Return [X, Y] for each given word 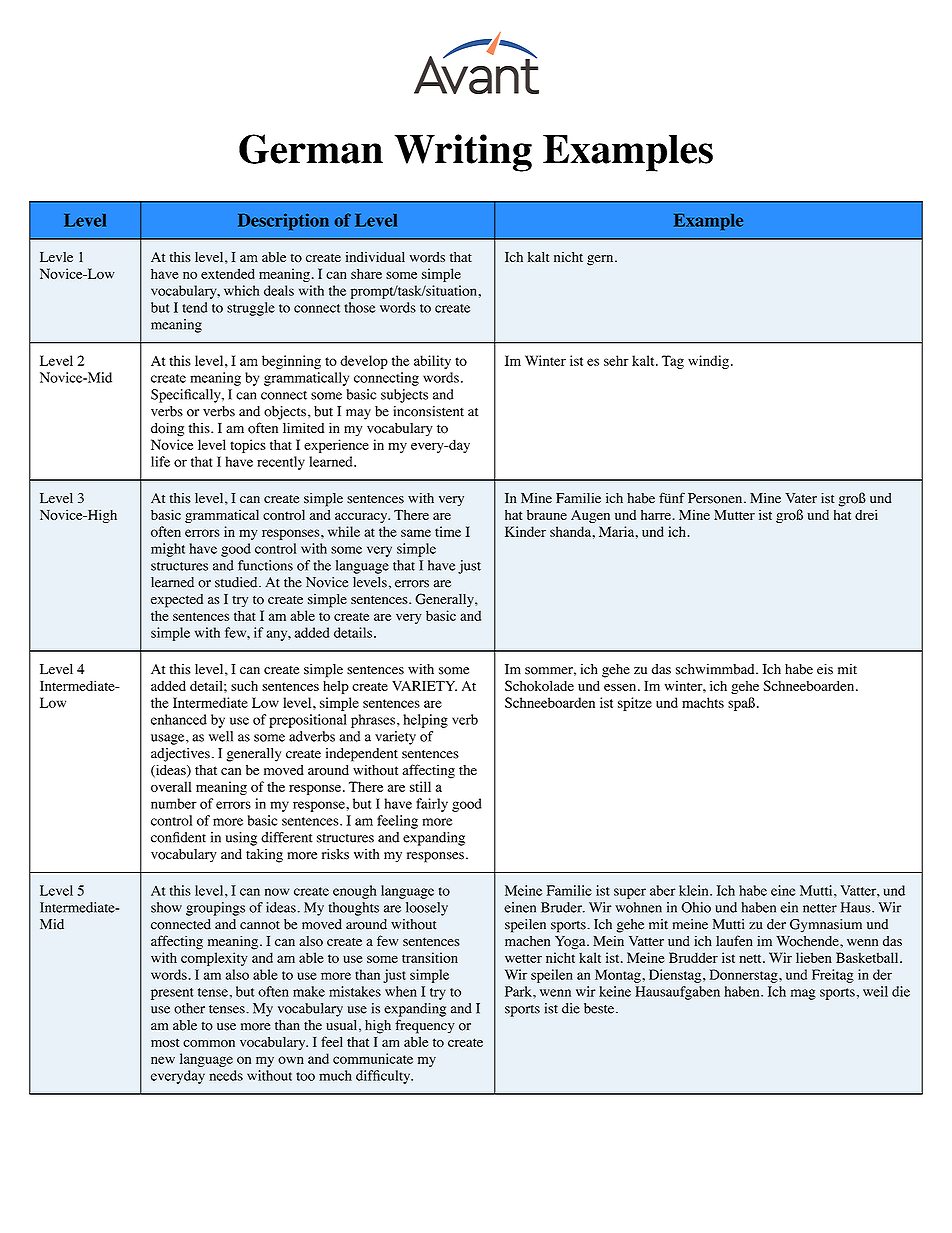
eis [825, 669]
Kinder [525, 531]
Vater [801, 498]
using [241, 839]
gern [601, 260]
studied [237, 582]
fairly [432, 805]
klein [695, 890]
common [209, 1043]
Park [519, 991]
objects [285, 413]
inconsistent [428, 411]
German [311, 149]
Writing [463, 153]
